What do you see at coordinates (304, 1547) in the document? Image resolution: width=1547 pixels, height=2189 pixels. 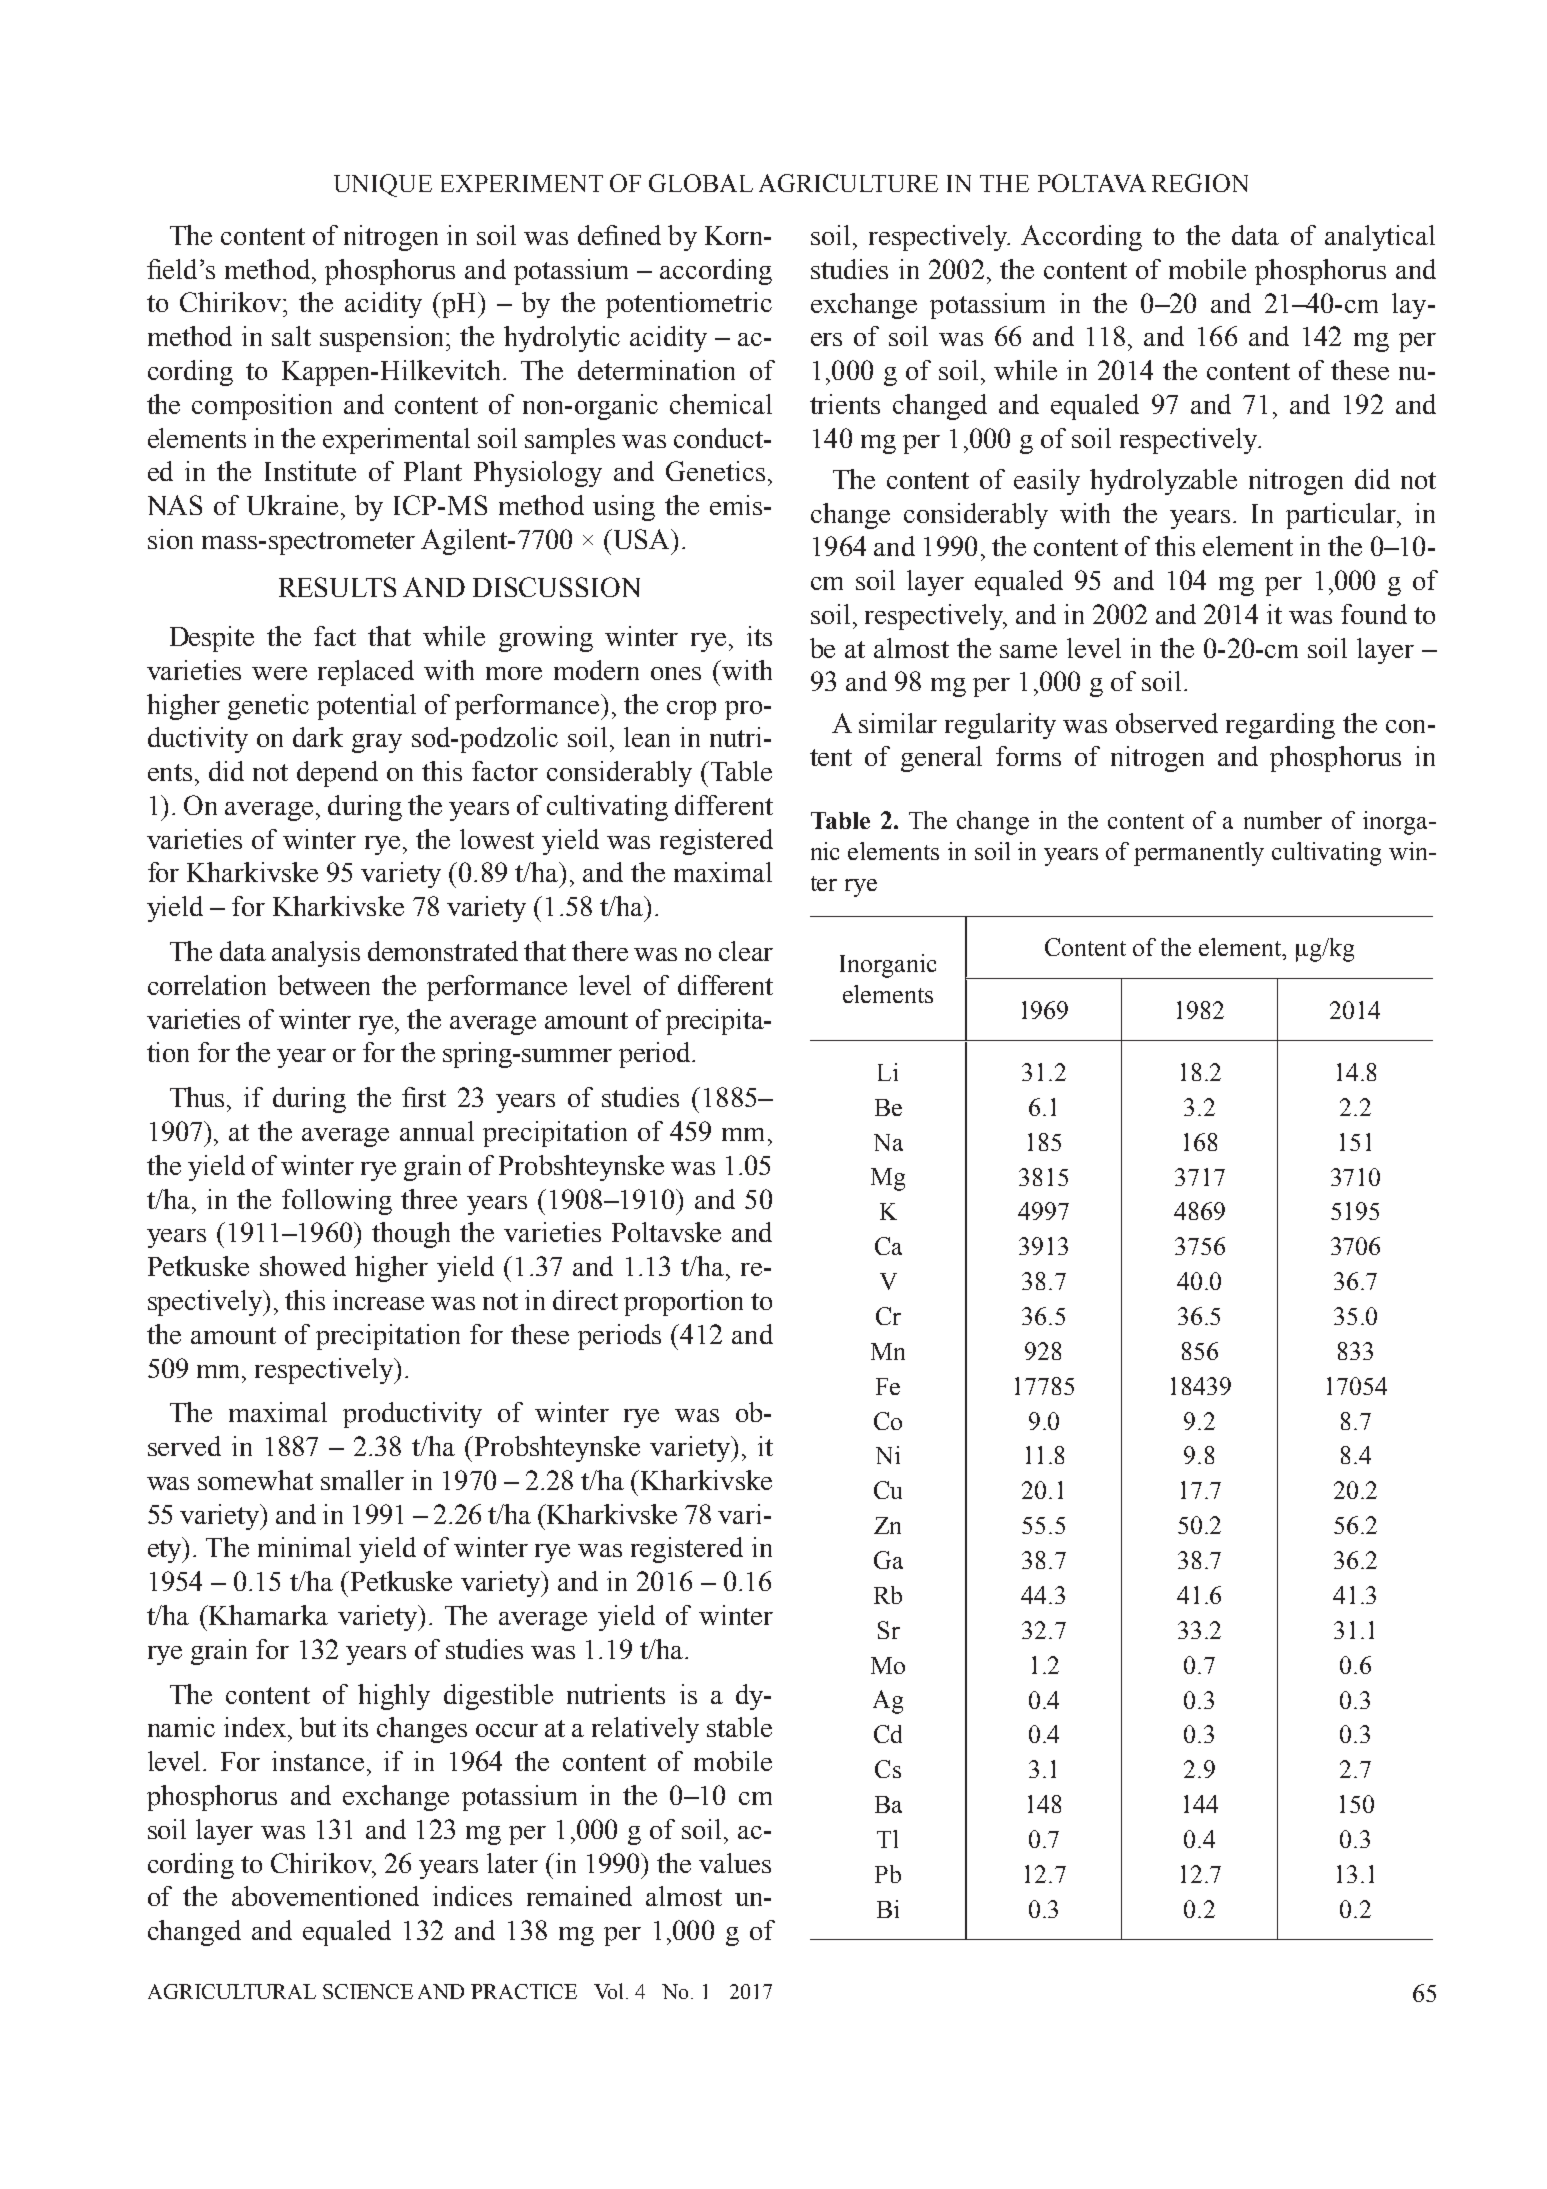 I see `minimal` at bounding box center [304, 1547].
